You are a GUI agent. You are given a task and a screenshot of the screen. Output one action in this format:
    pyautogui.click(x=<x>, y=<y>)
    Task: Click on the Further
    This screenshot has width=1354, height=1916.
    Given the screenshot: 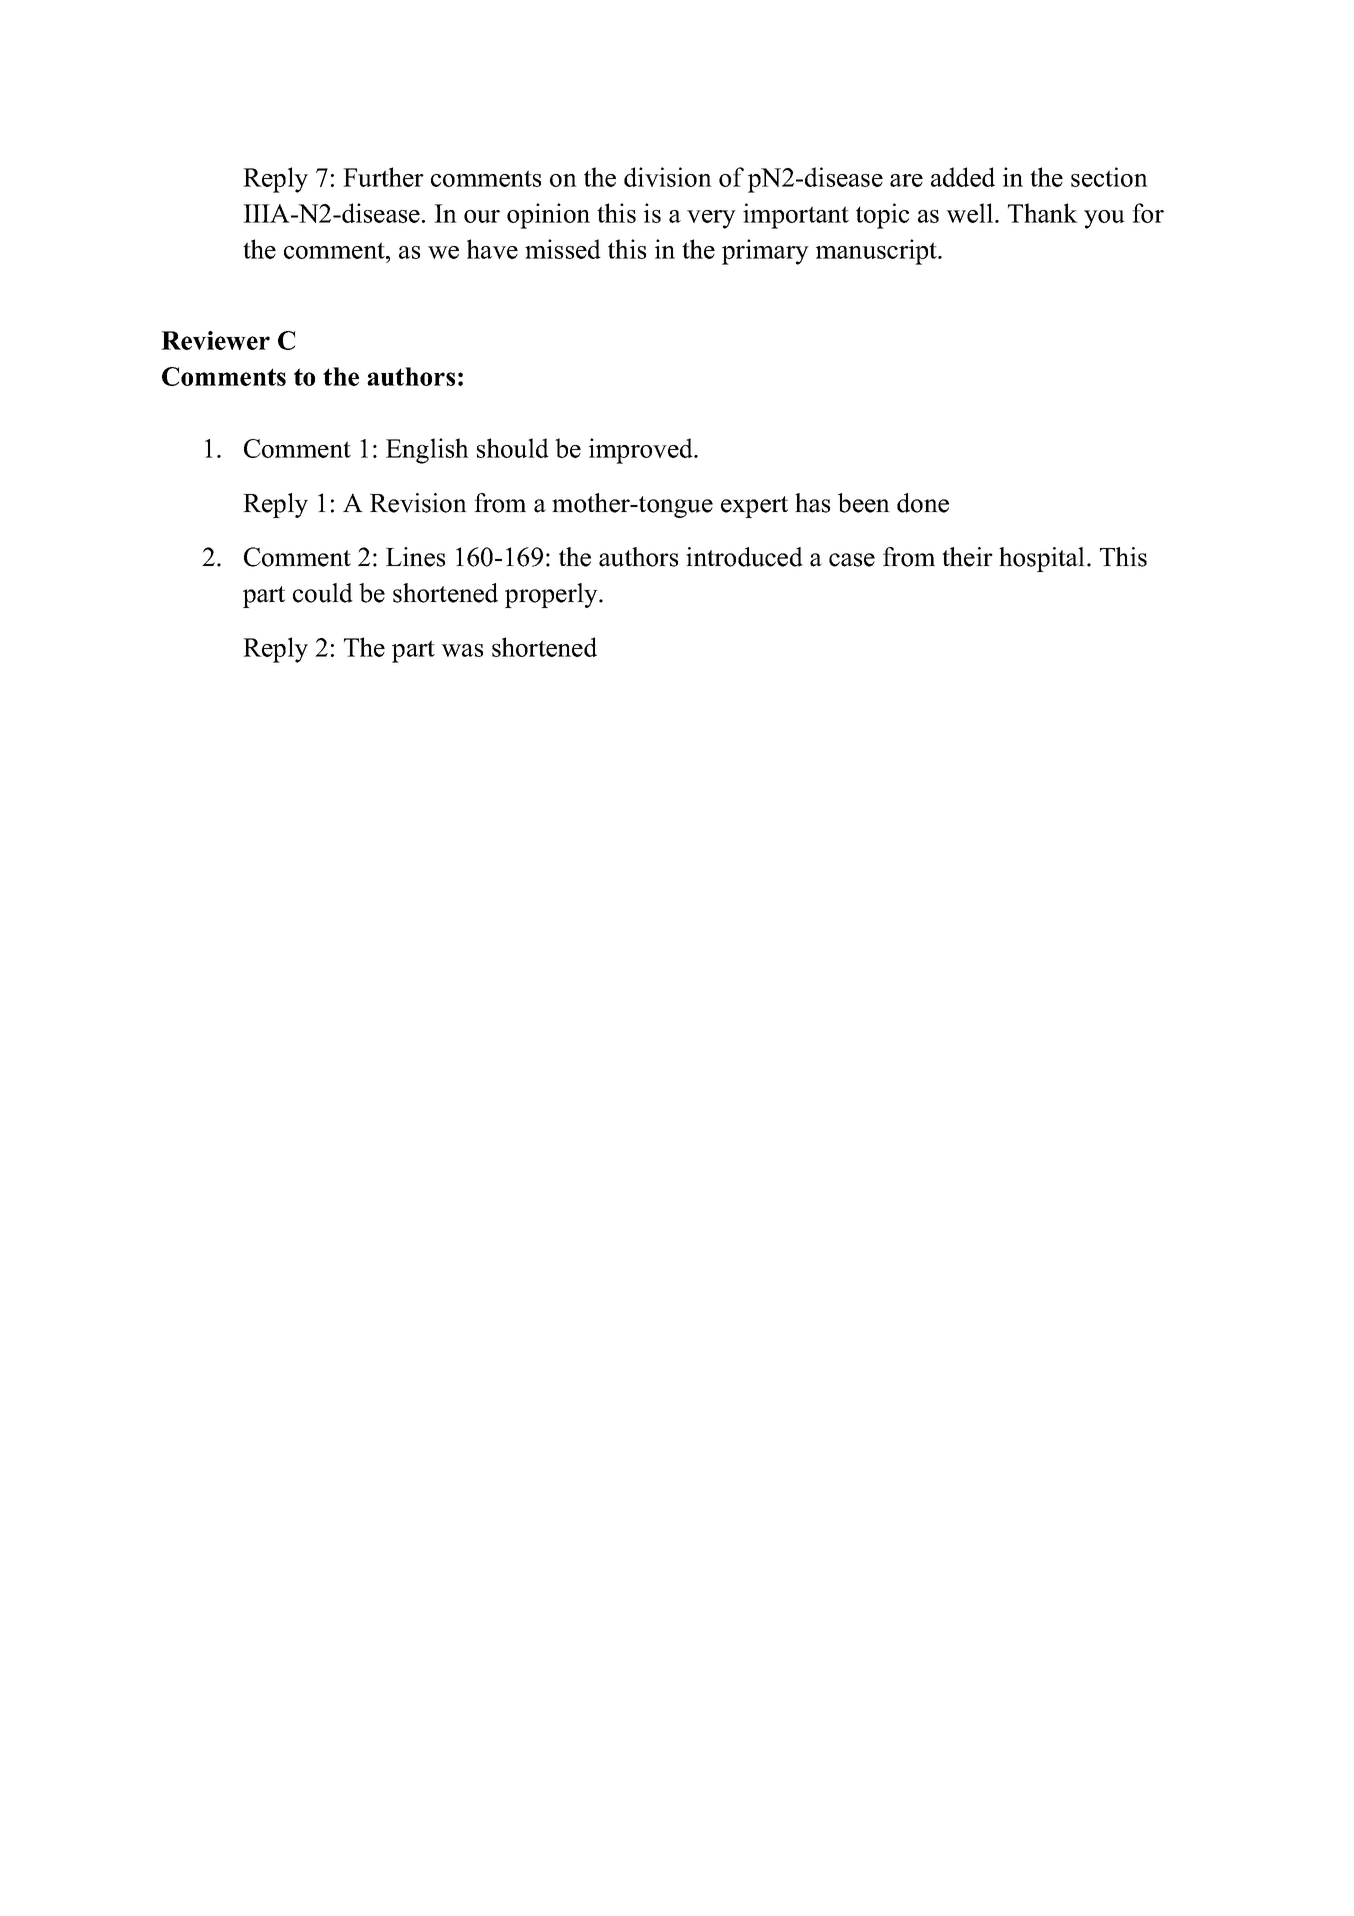 What is the action you would take?
    pyautogui.click(x=383, y=177)
